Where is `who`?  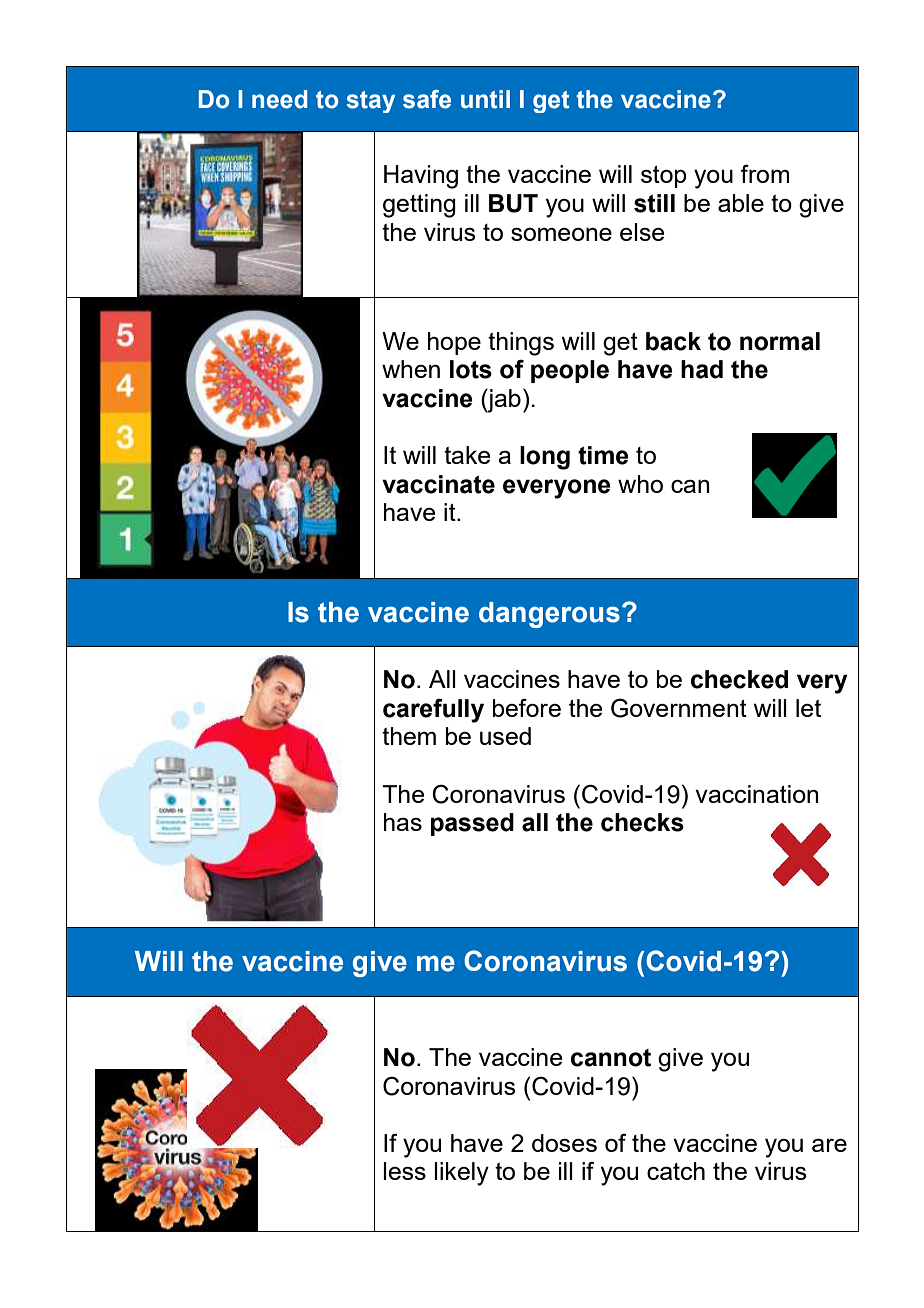
who is located at coordinates (640, 484).
